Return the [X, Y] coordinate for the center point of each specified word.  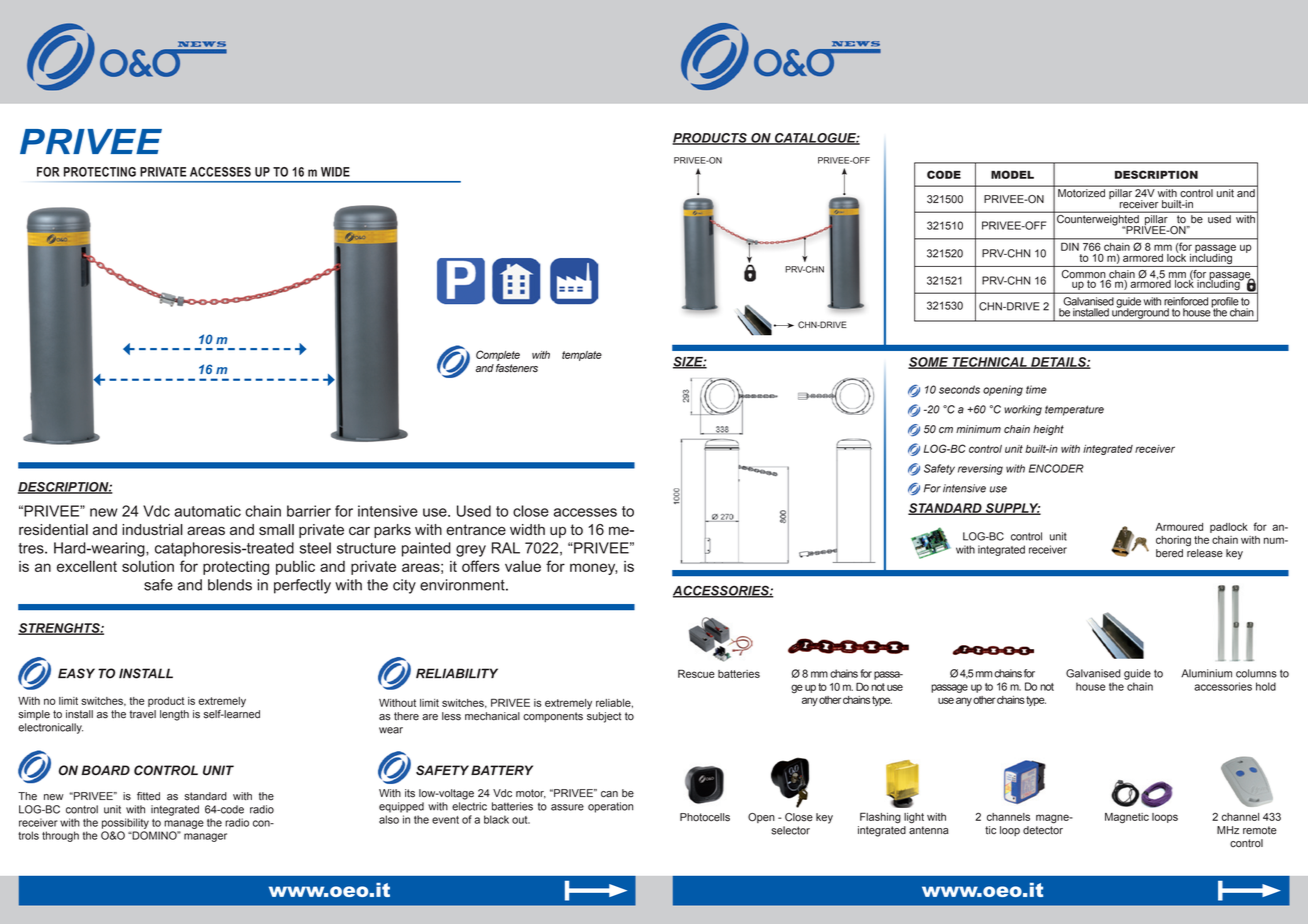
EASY [76, 673]
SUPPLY [1012, 509]
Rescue [696, 673]
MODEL [1012, 174]
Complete [498, 355]
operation [610, 807]
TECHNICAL [989, 363]
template [582, 356]
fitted [148, 796]
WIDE [335, 172]
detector [1043, 829]
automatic [207, 511]
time [1036, 389]
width [527, 529]
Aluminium [1206, 673]
